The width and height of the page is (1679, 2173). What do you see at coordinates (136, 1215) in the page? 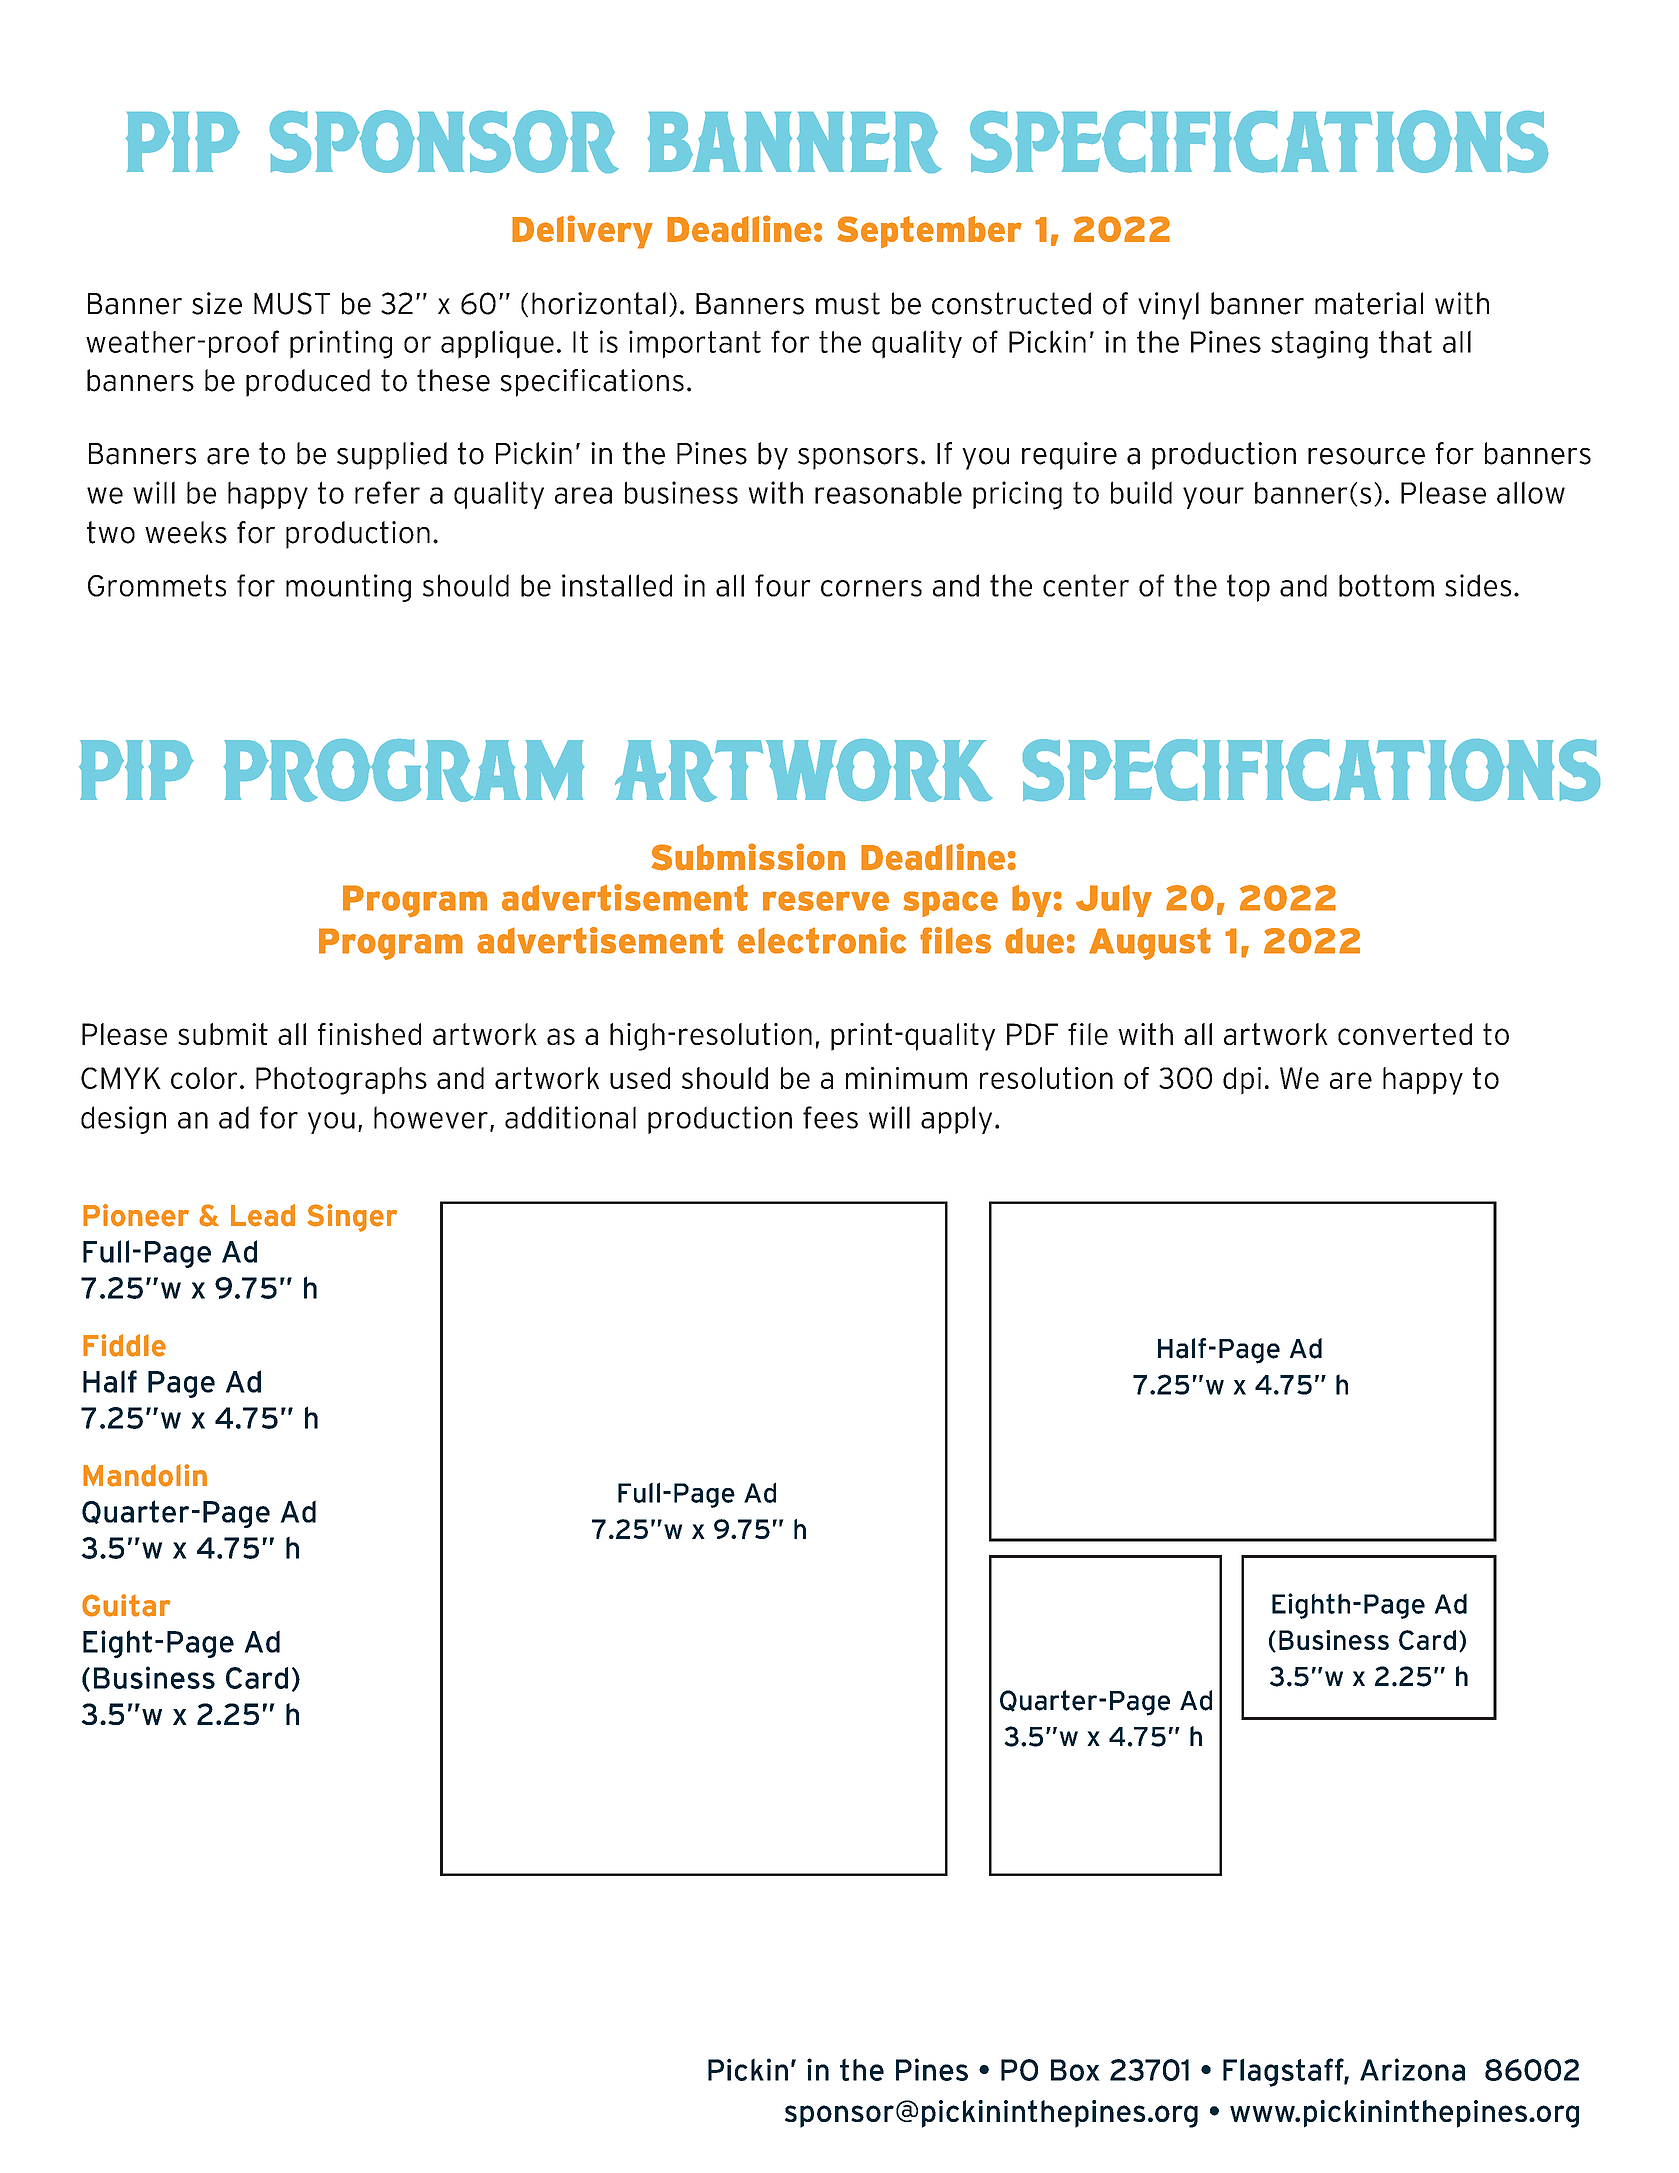
I see `Pioneer` at bounding box center [136, 1215].
